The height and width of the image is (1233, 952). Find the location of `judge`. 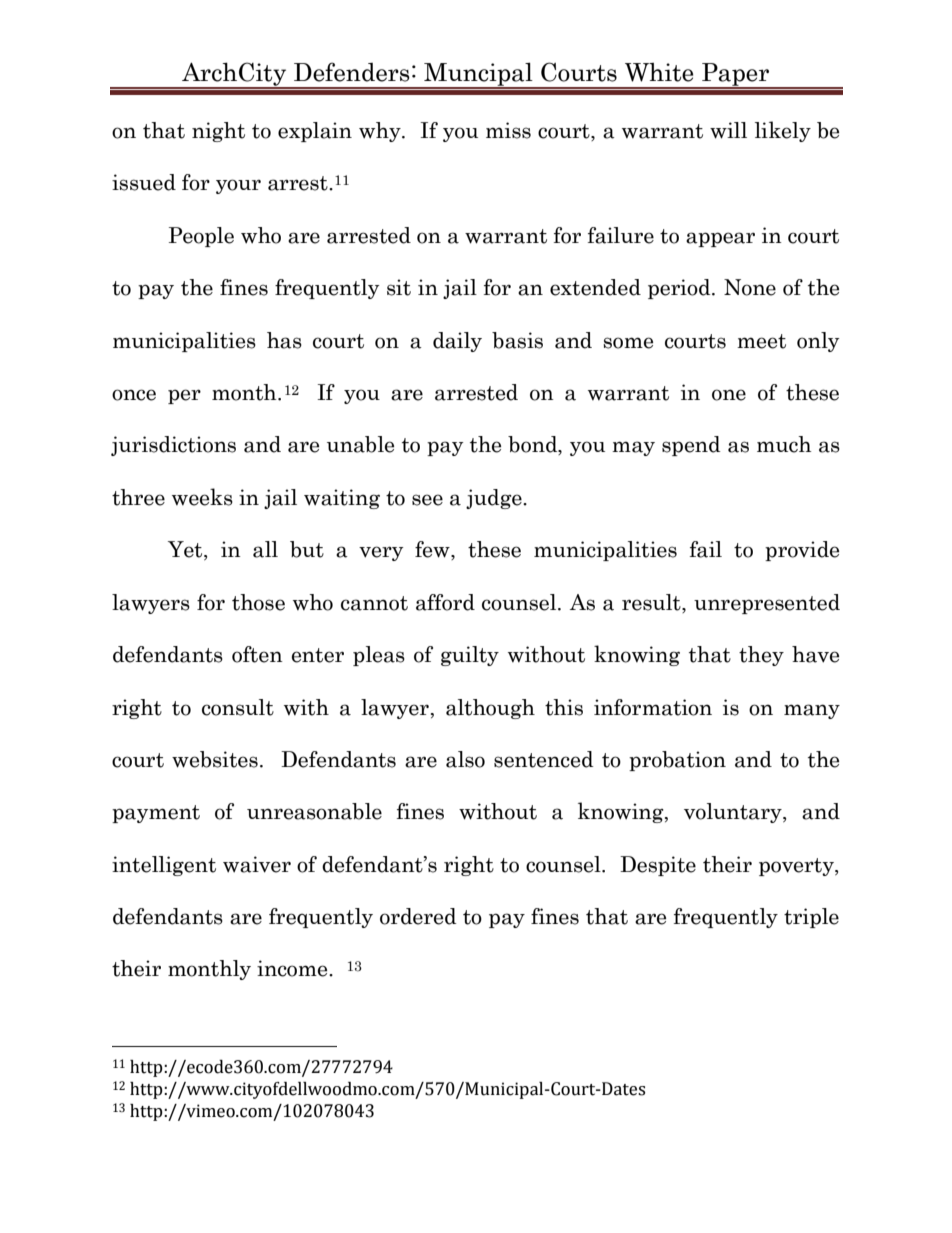

judge is located at coordinates (495, 499).
